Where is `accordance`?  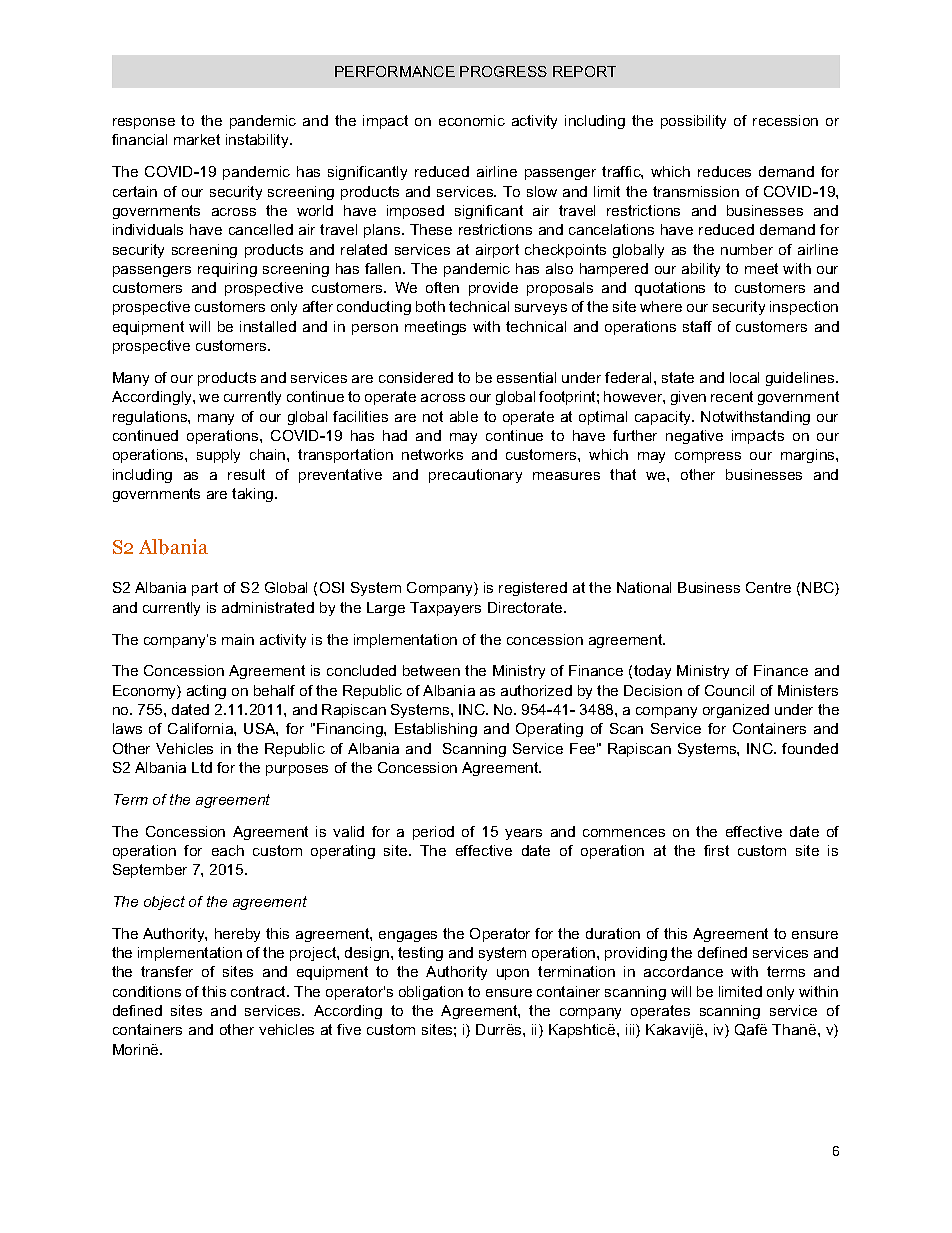
accordance is located at coordinates (683, 971).
